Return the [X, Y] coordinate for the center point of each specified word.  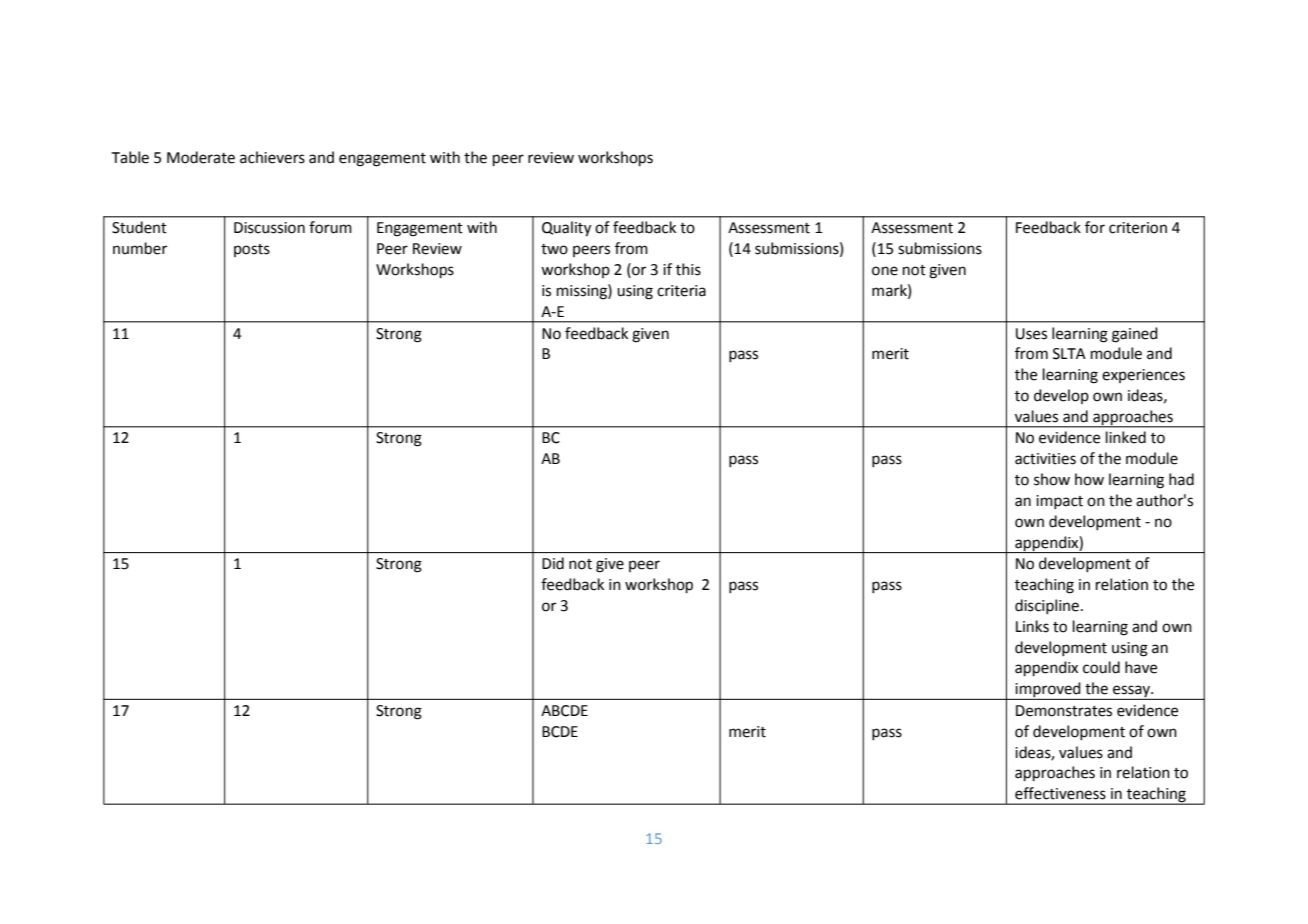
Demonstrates [1064, 711]
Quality [566, 229]
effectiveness [1060, 793]
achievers [272, 157]
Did [553, 563]
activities [1045, 459]
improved [1048, 691]
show [1052, 479]
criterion [1138, 228]
